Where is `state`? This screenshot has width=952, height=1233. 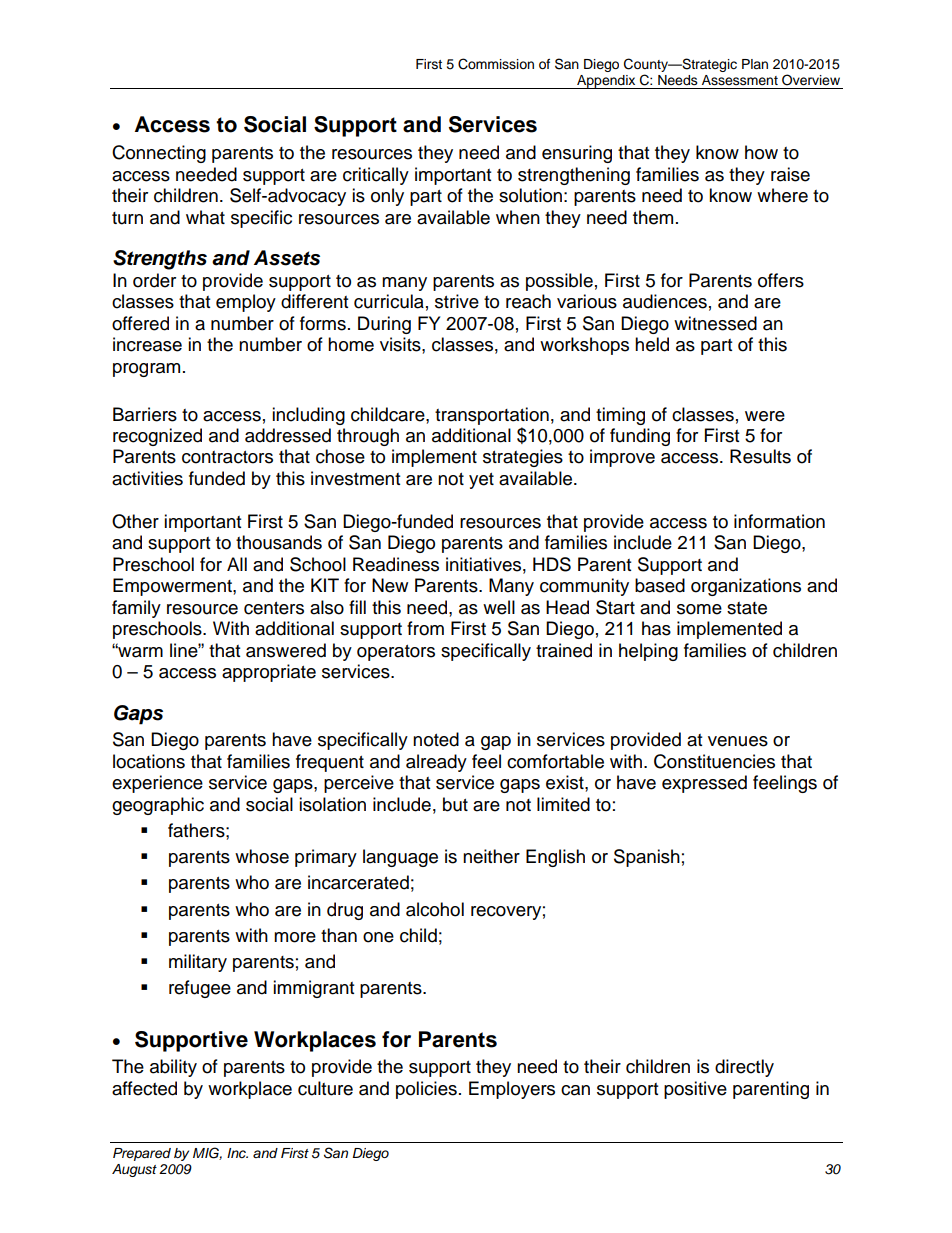 state is located at coordinates (747, 608).
